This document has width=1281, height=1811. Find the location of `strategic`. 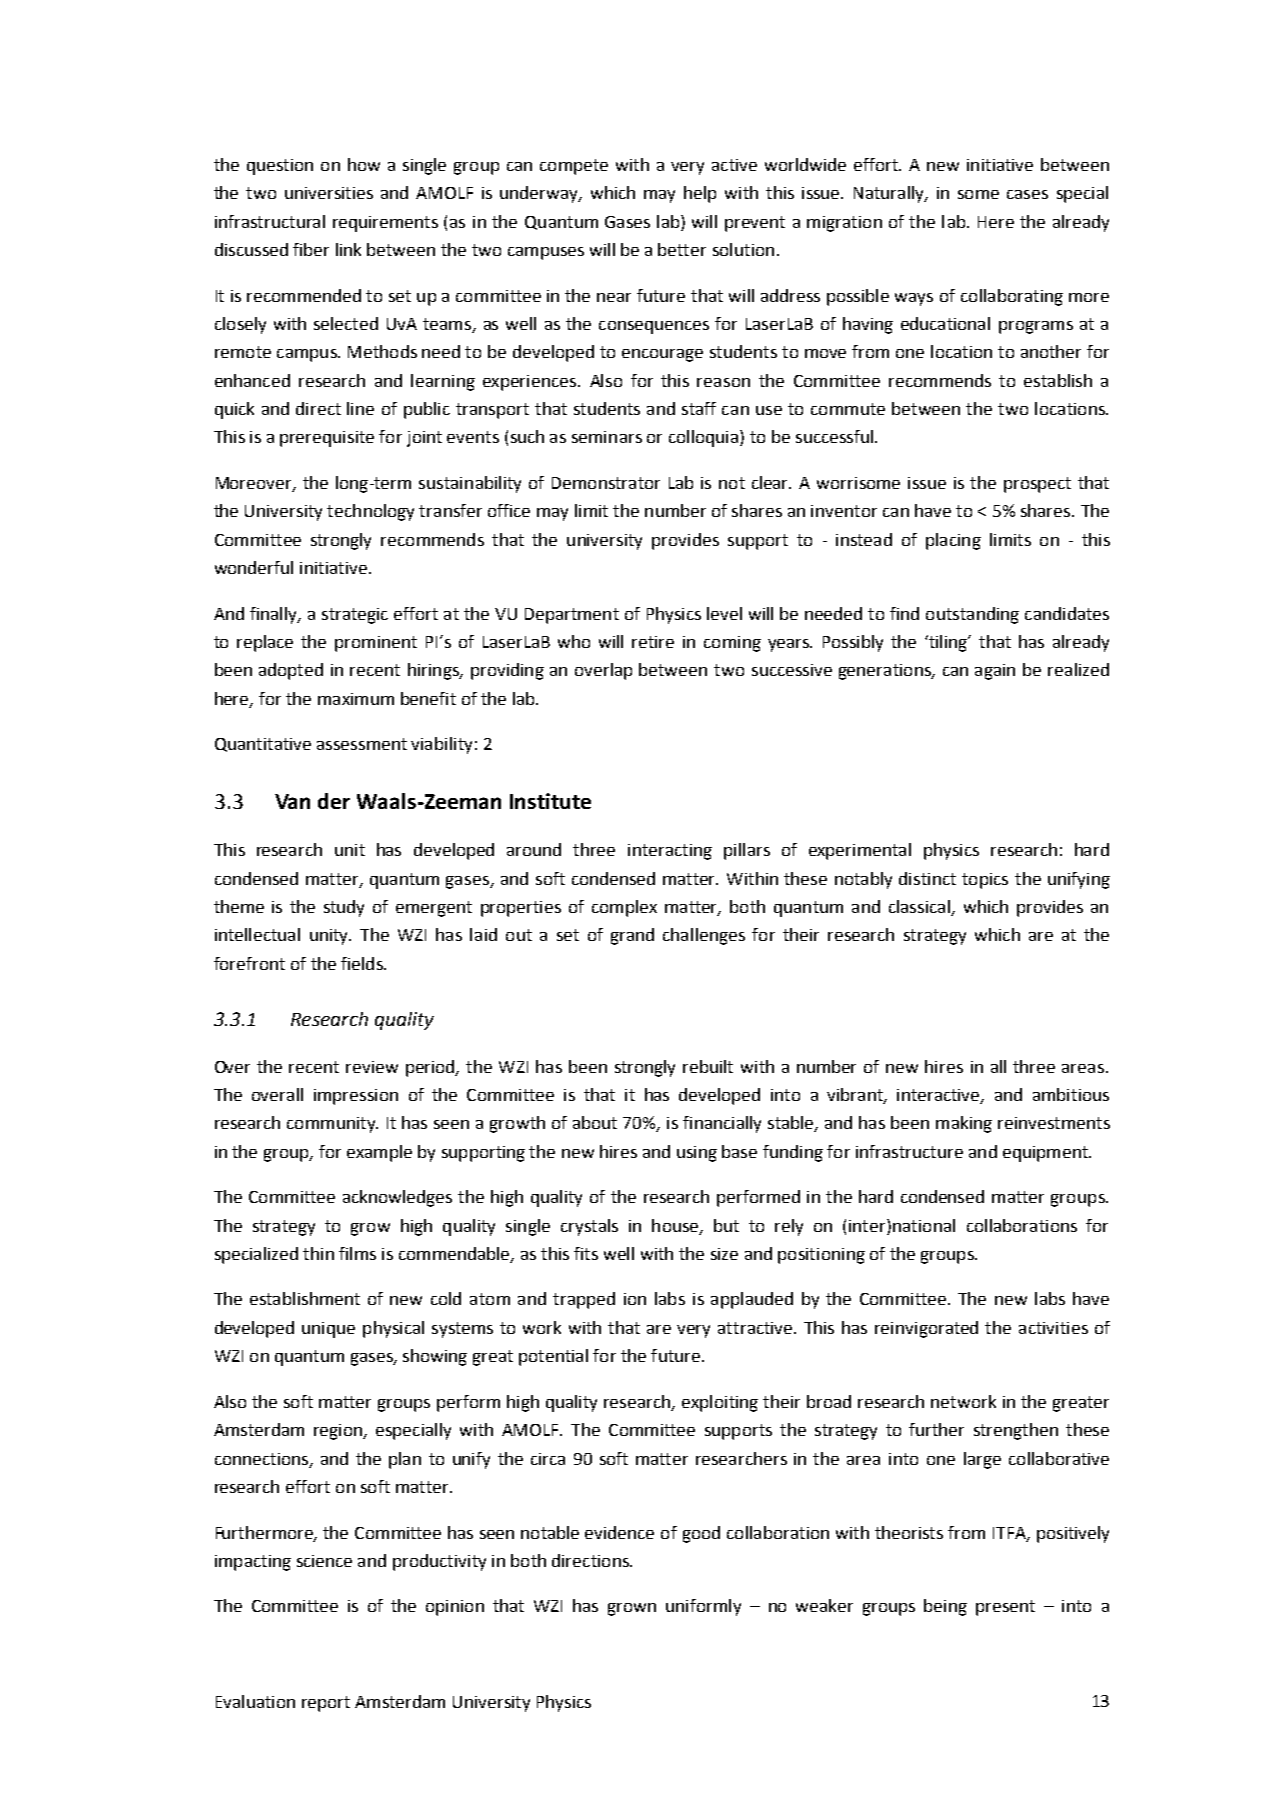

strategic is located at coordinates (355, 616).
